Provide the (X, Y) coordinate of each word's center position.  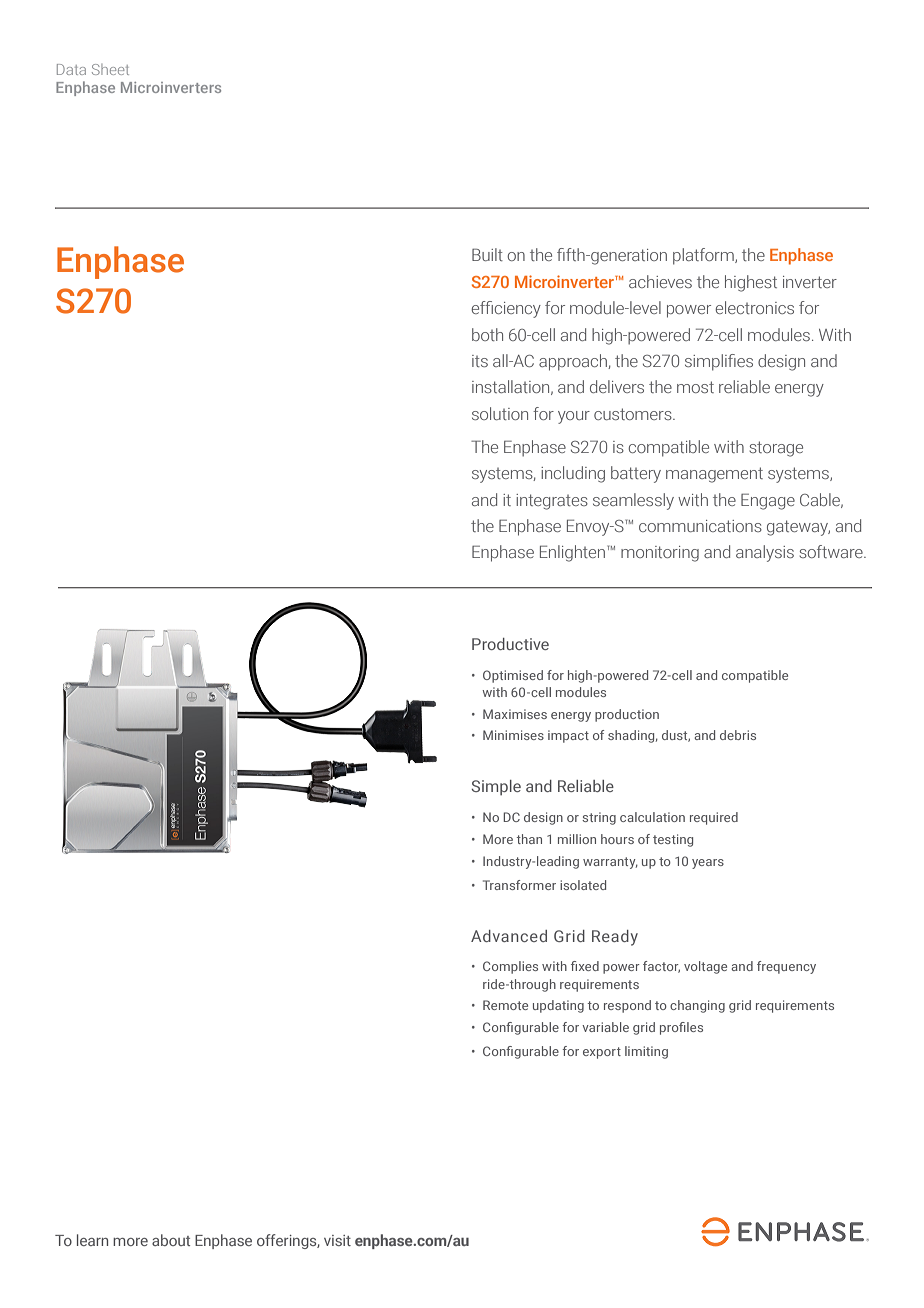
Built (487, 254)
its (480, 361)
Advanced (509, 936)
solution (500, 413)
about (171, 1240)
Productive (510, 644)
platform (704, 256)
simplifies (719, 362)
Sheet (110, 69)
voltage (705, 967)
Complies (510, 967)
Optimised (513, 676)
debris (738, 735)
